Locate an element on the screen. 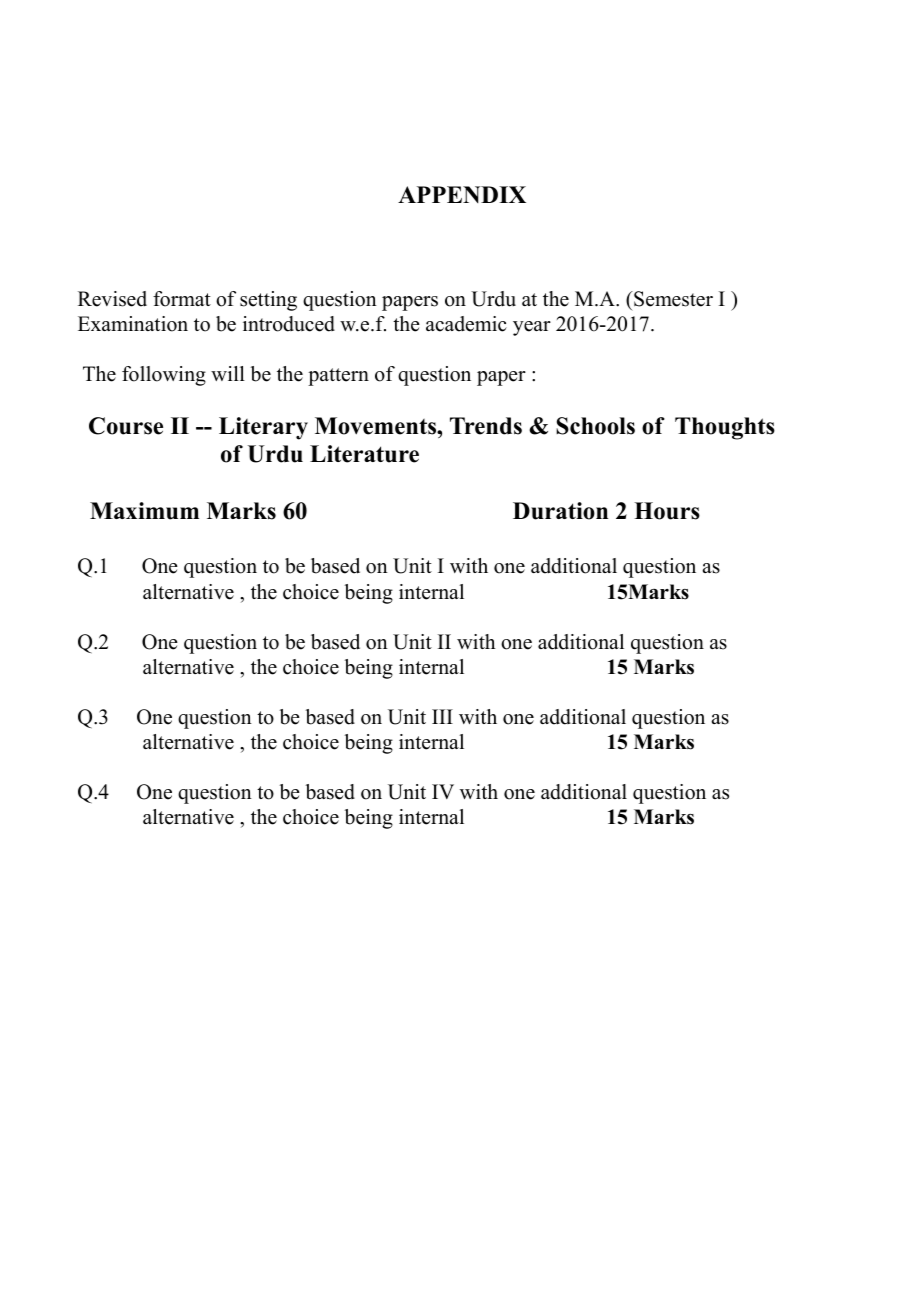  Maximum is located at coordinates (144, 511).
